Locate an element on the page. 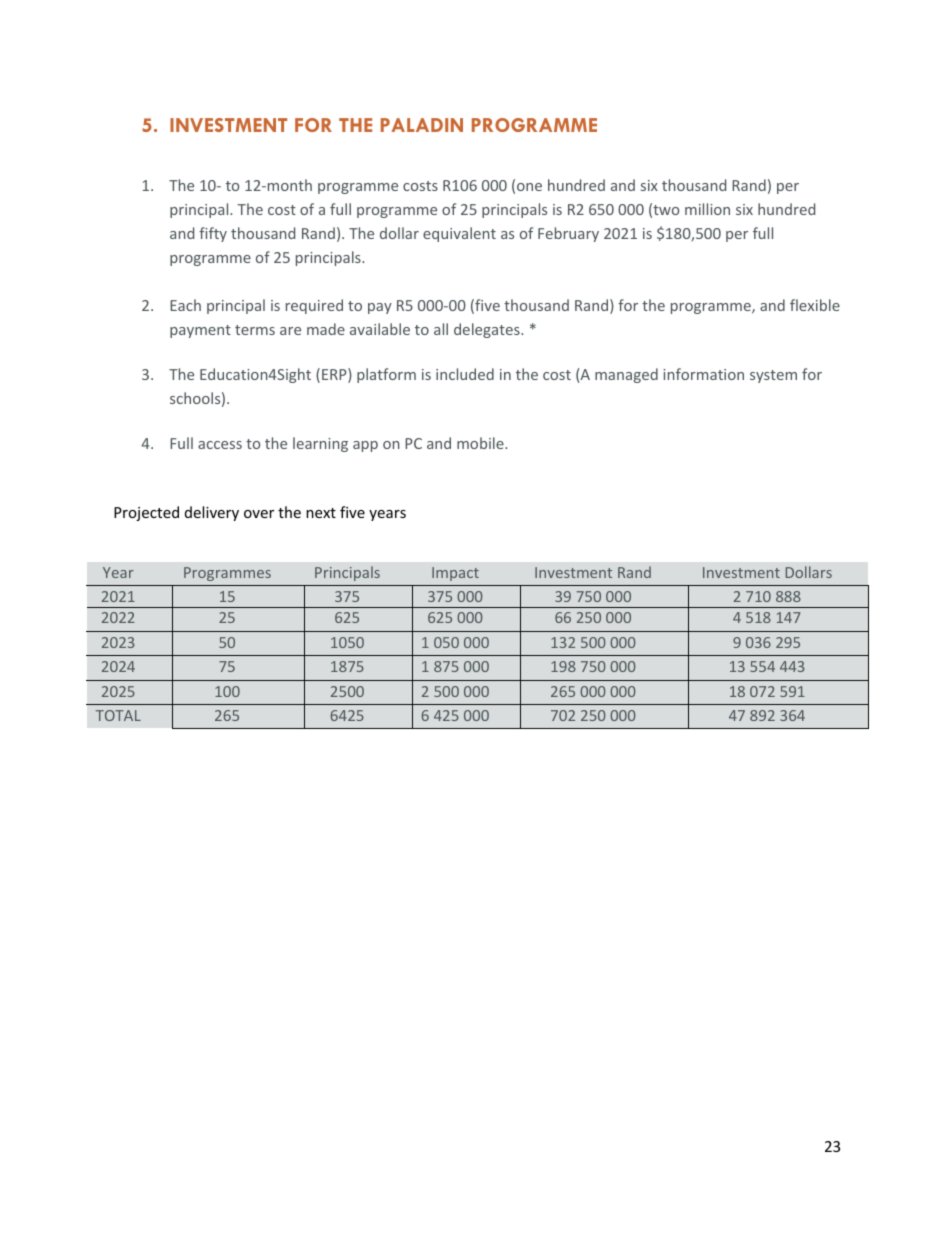 The width and height of the image is (952, 1233). Impact is located at coordinates (455, 574).
